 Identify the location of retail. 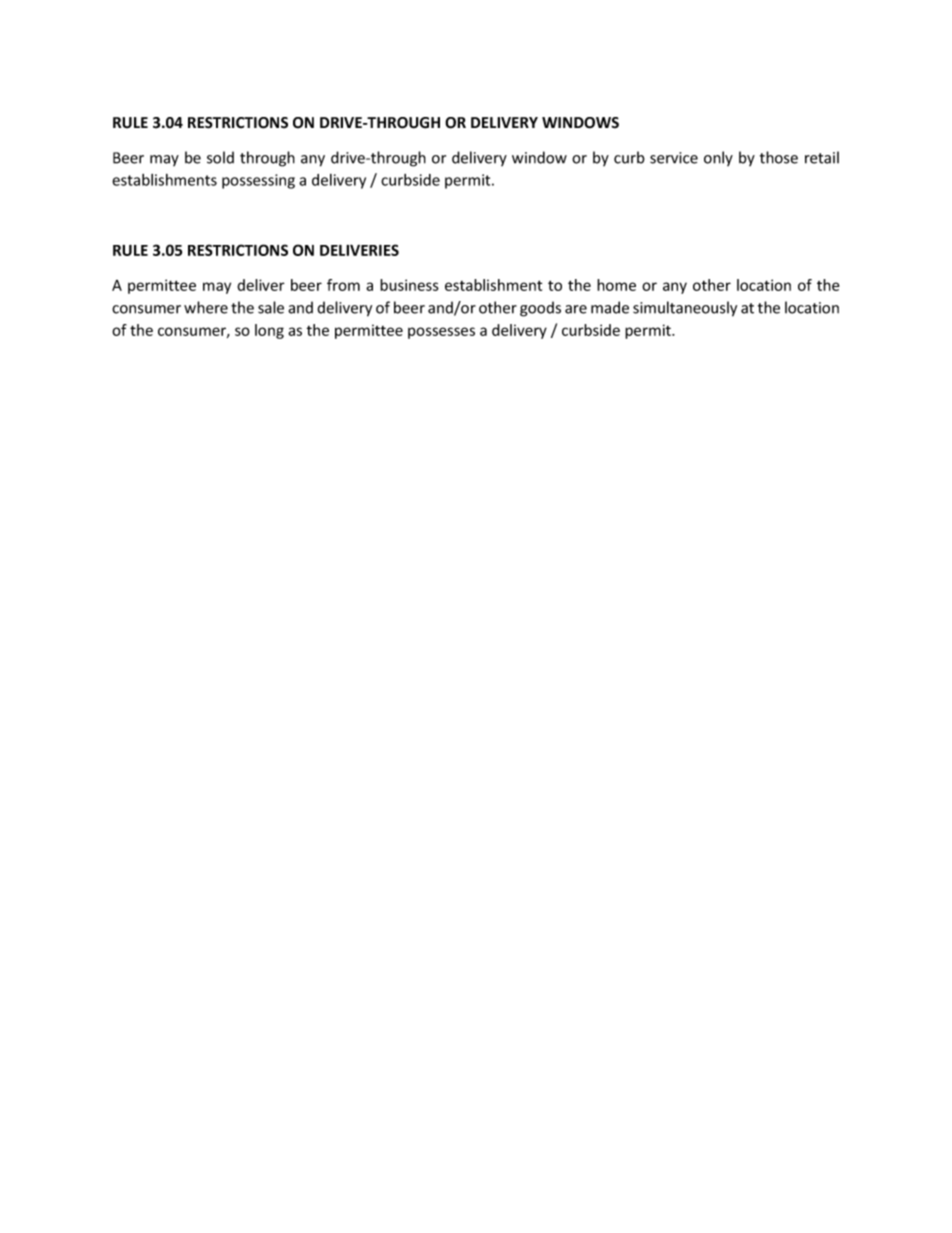
(822, 157).
